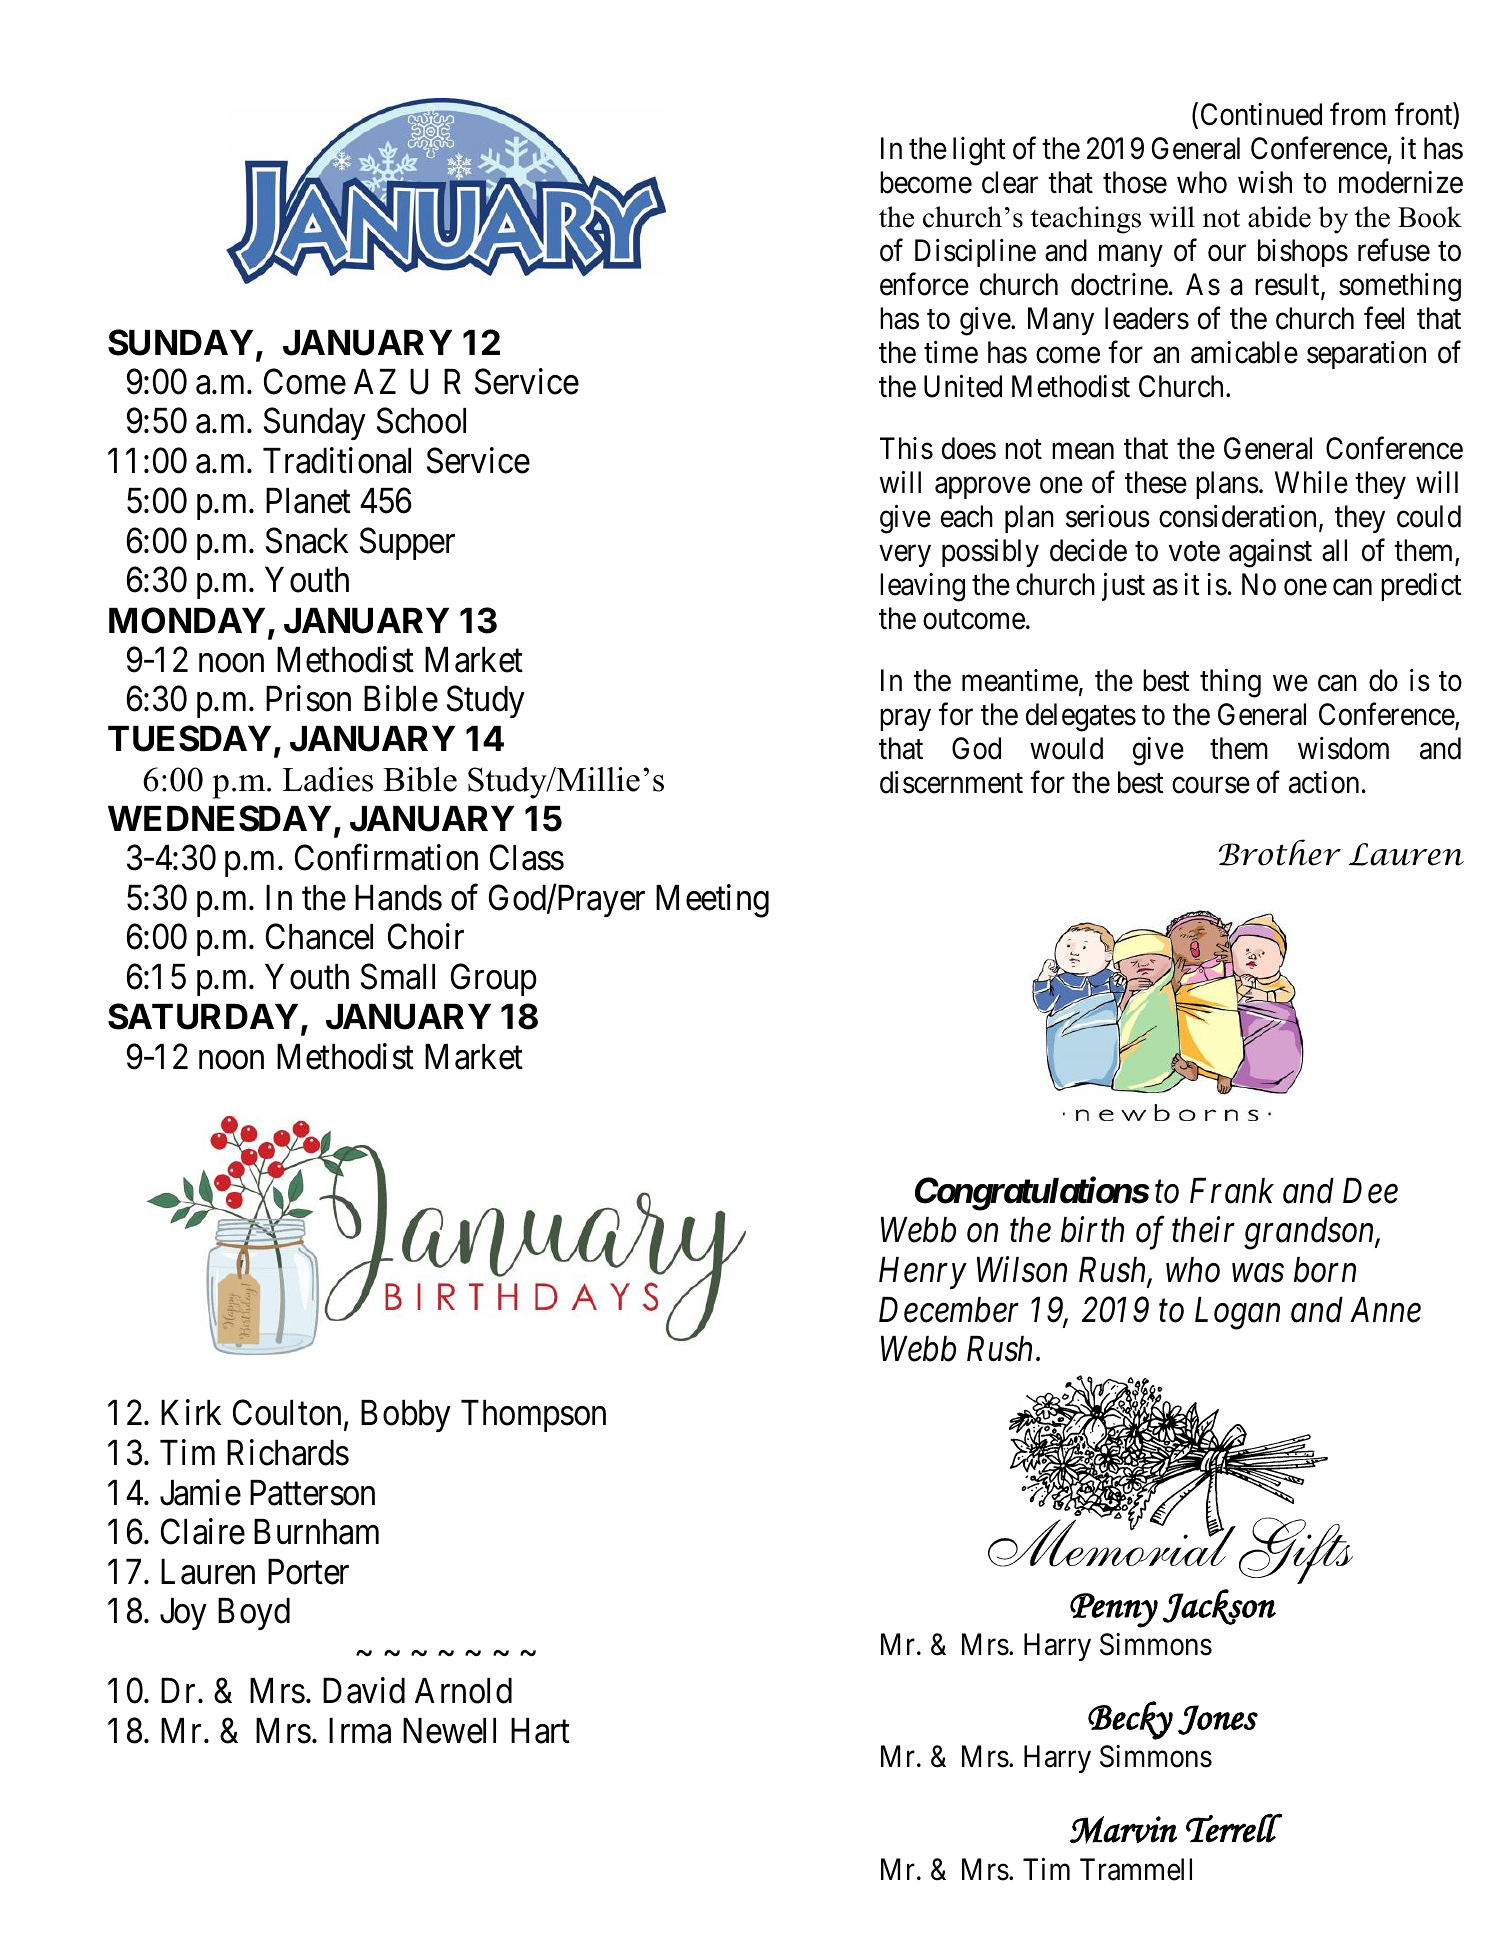 This screenshot has height=1952, width=1508. Describe the element at coordinates (979, 151) in the screenshot. I see `light` at that location.
